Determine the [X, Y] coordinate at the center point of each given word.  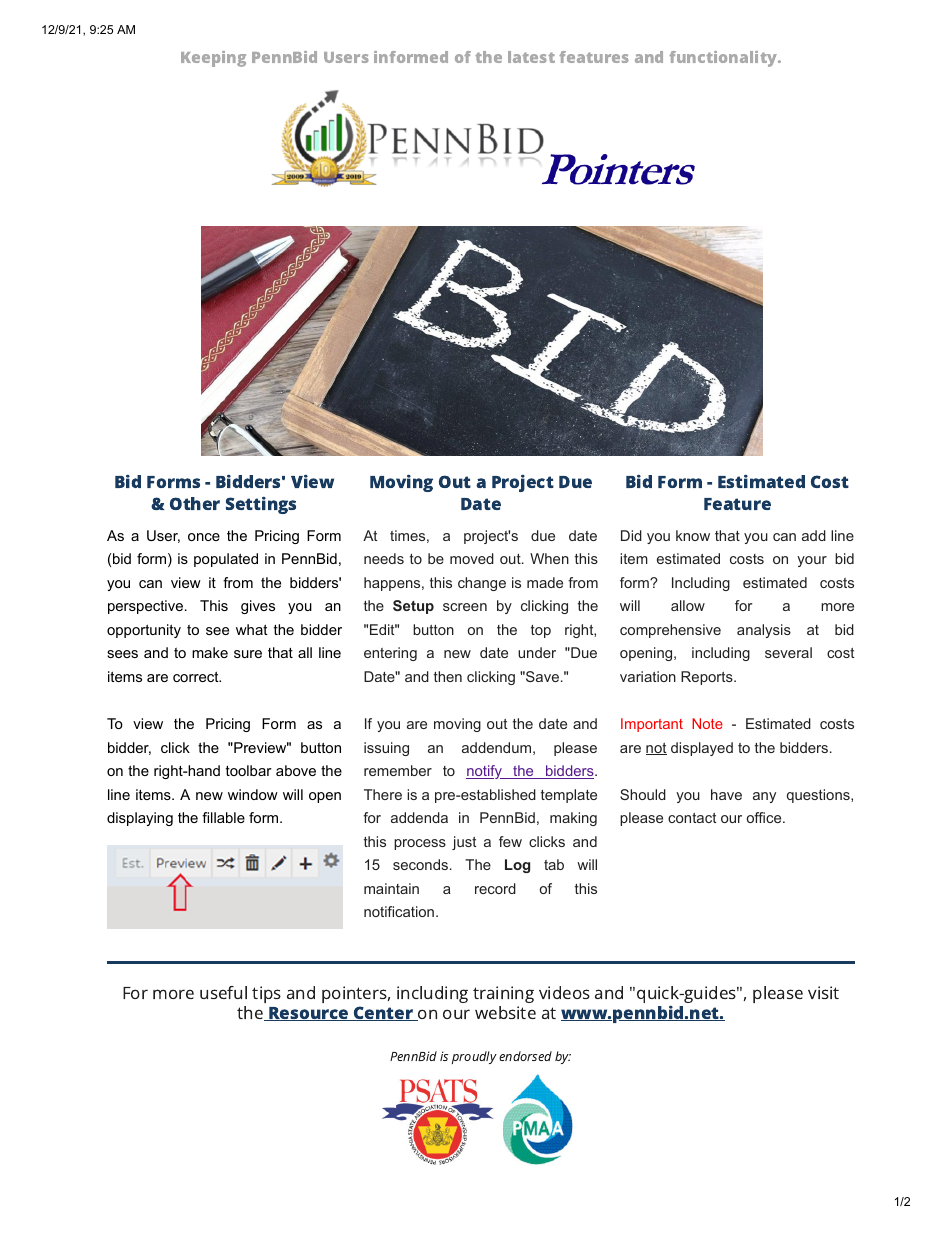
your [812, 561]
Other [195, 503]
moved [472, 558]
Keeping [213, 59]
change [482, 584]
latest [531, 57]
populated [226, 560]
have [726, 794]
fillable [223, 817]
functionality [724, 59]
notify [485, 772]
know [693, 535]
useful [223, 992]
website [505, 1012]
